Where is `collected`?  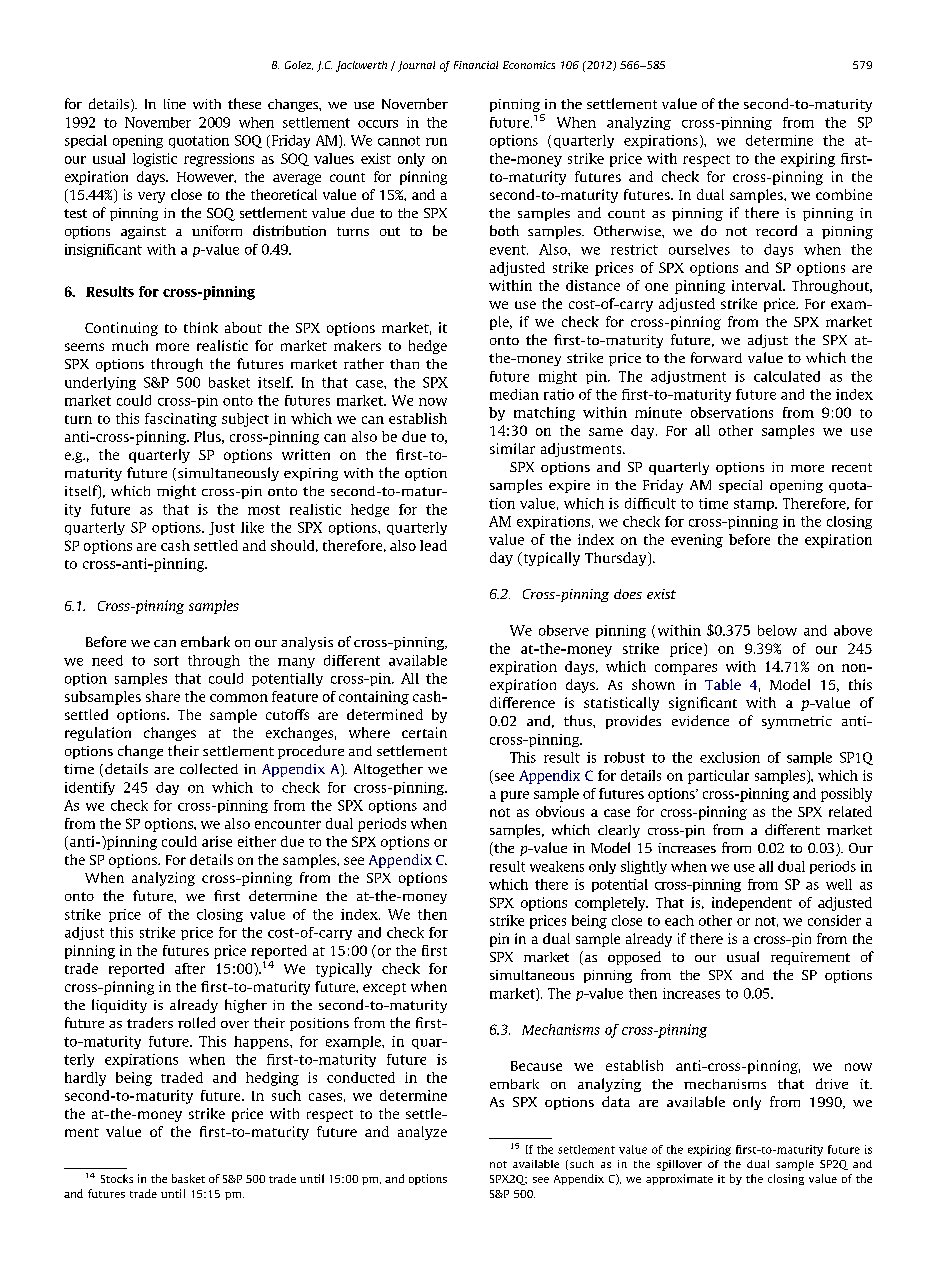
collected is located at coordinates (209, 768).
